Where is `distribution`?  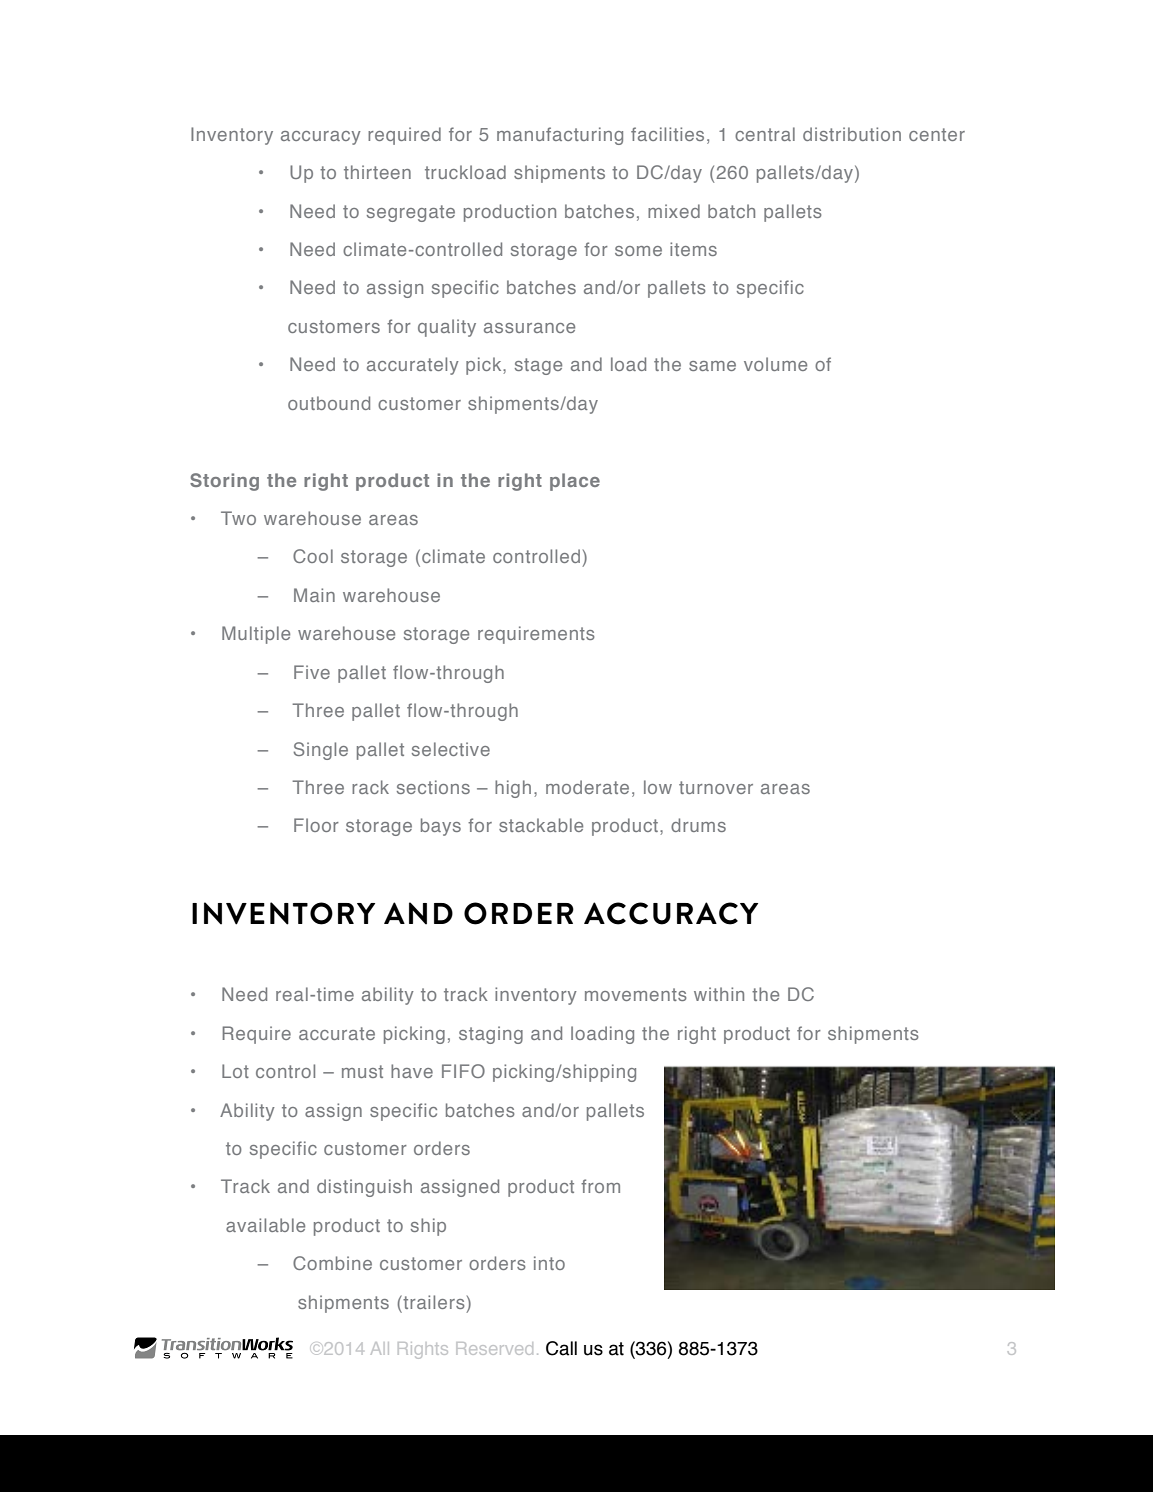 distribution is located at coordinates (852, 134).
